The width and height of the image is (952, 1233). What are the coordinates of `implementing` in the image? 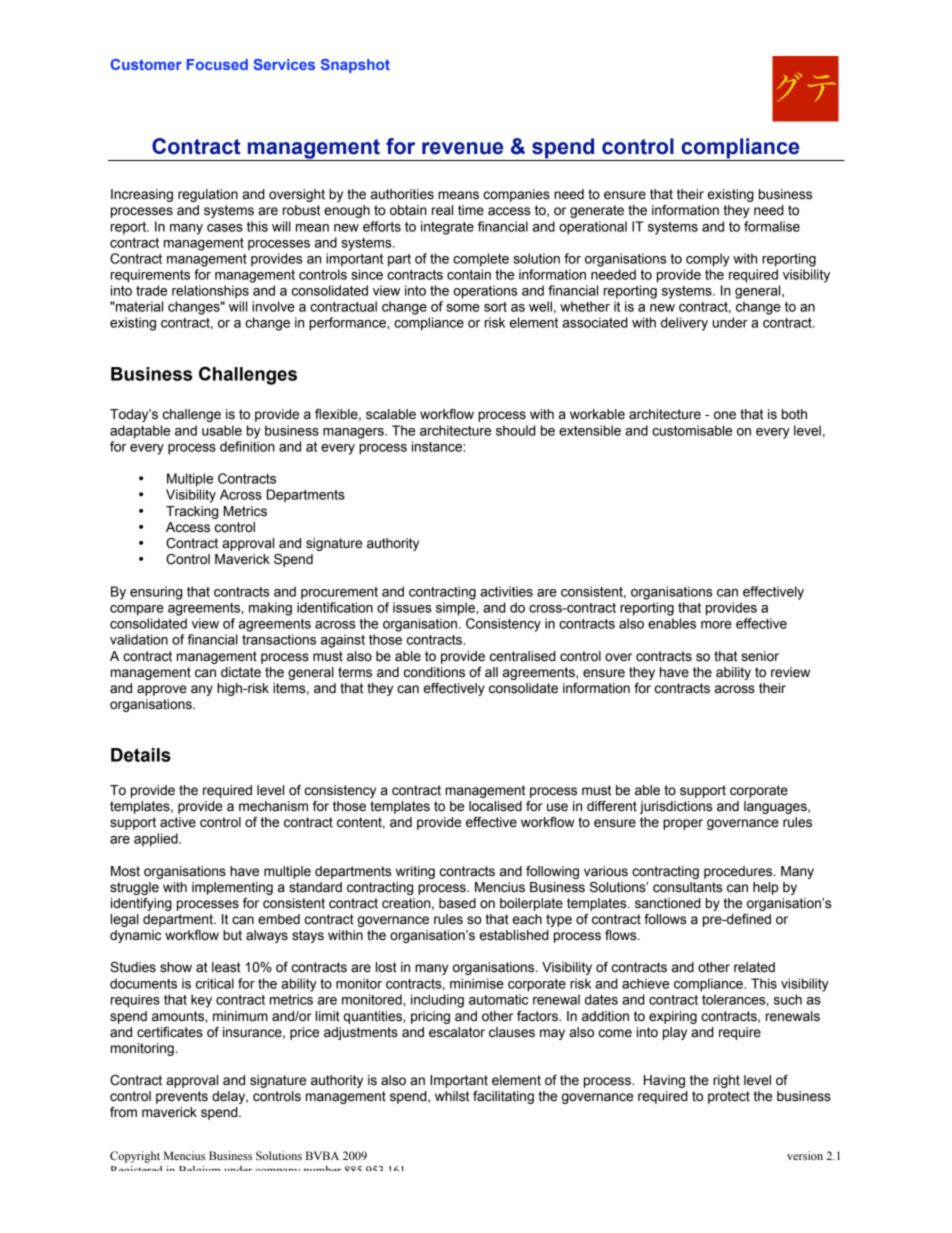 It's located at (232, 888).
